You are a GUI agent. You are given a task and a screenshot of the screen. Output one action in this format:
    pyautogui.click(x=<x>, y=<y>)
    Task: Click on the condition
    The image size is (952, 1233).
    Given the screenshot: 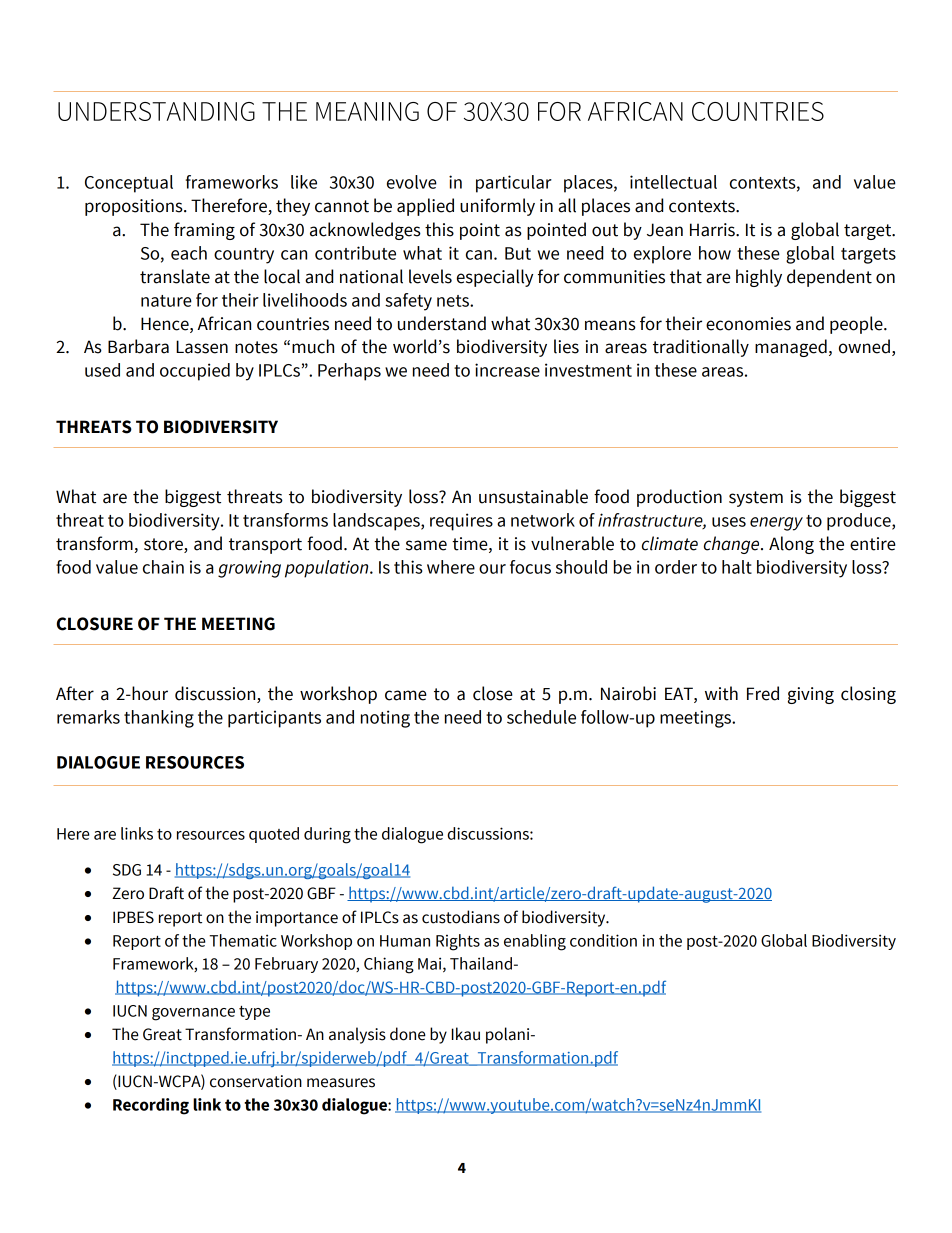 What is the action you would take?
    pyautogui.click(x=603, y=940)
